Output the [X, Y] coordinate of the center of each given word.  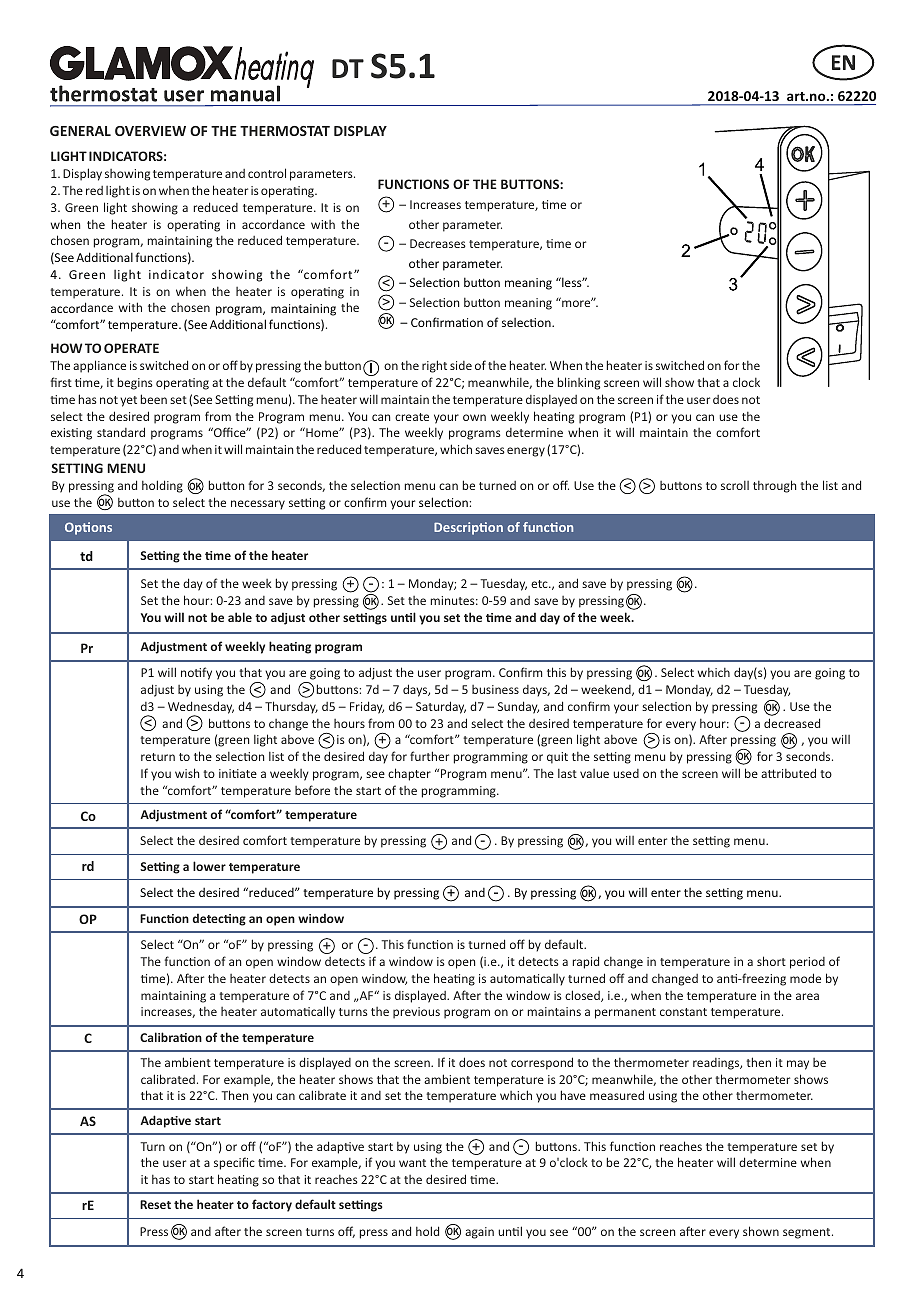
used [626, 773]
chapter [409, 774]
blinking [579, 383]
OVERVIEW [150, 131]
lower [209, 866]
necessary [258, 505]
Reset [155, 1204]
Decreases [438, 243]
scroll [735, 485]
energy [526, 452]
